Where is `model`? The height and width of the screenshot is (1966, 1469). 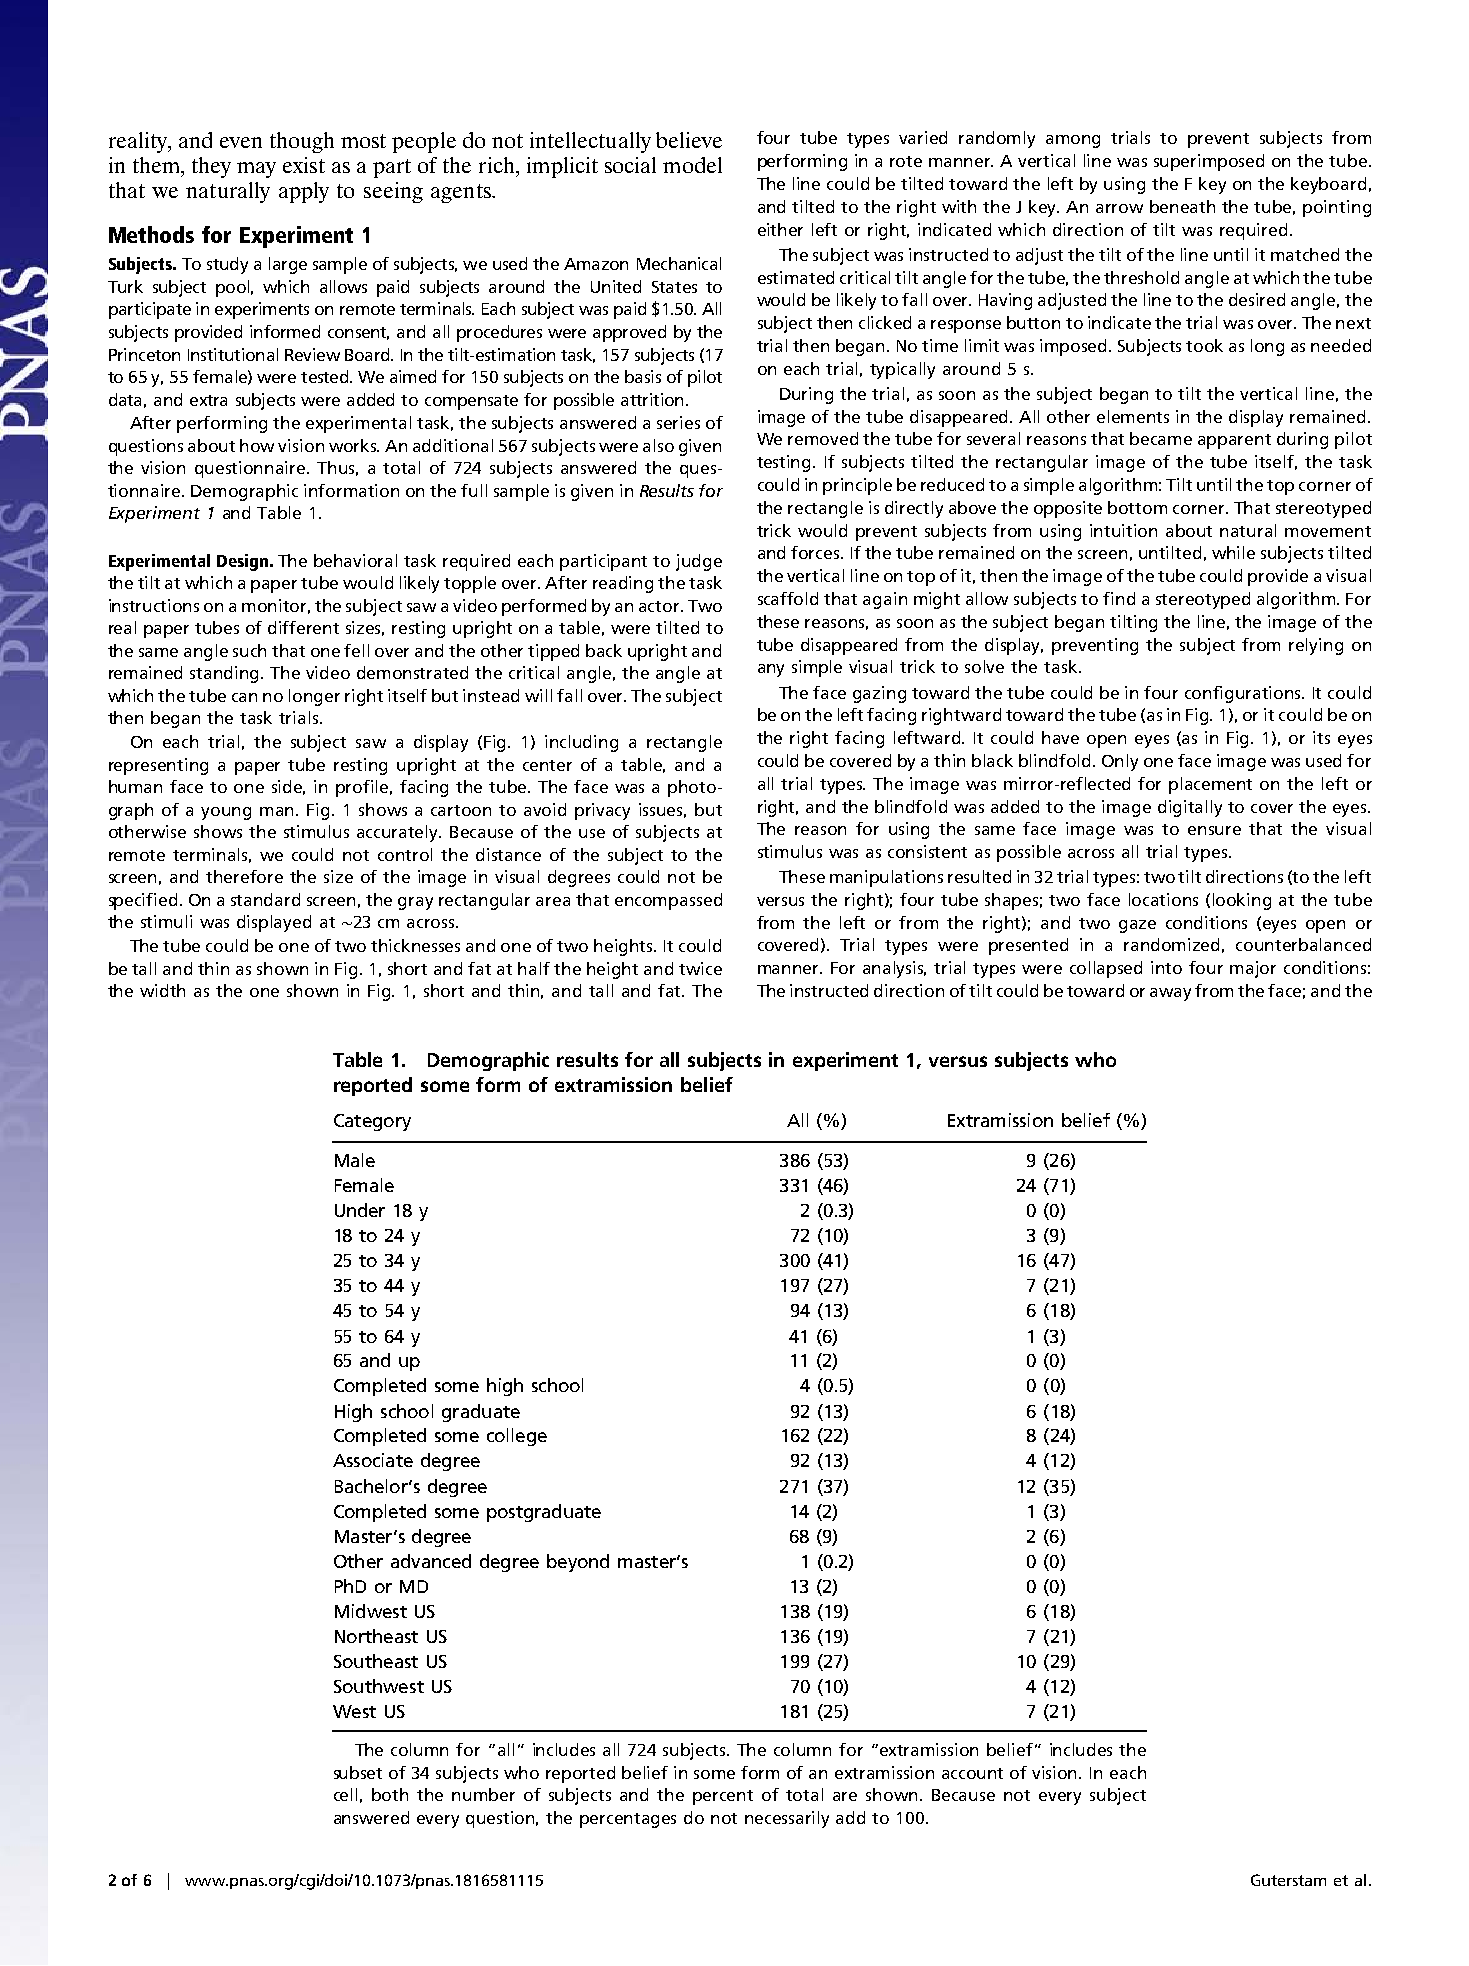 model is located at coordinates (692, 165).
